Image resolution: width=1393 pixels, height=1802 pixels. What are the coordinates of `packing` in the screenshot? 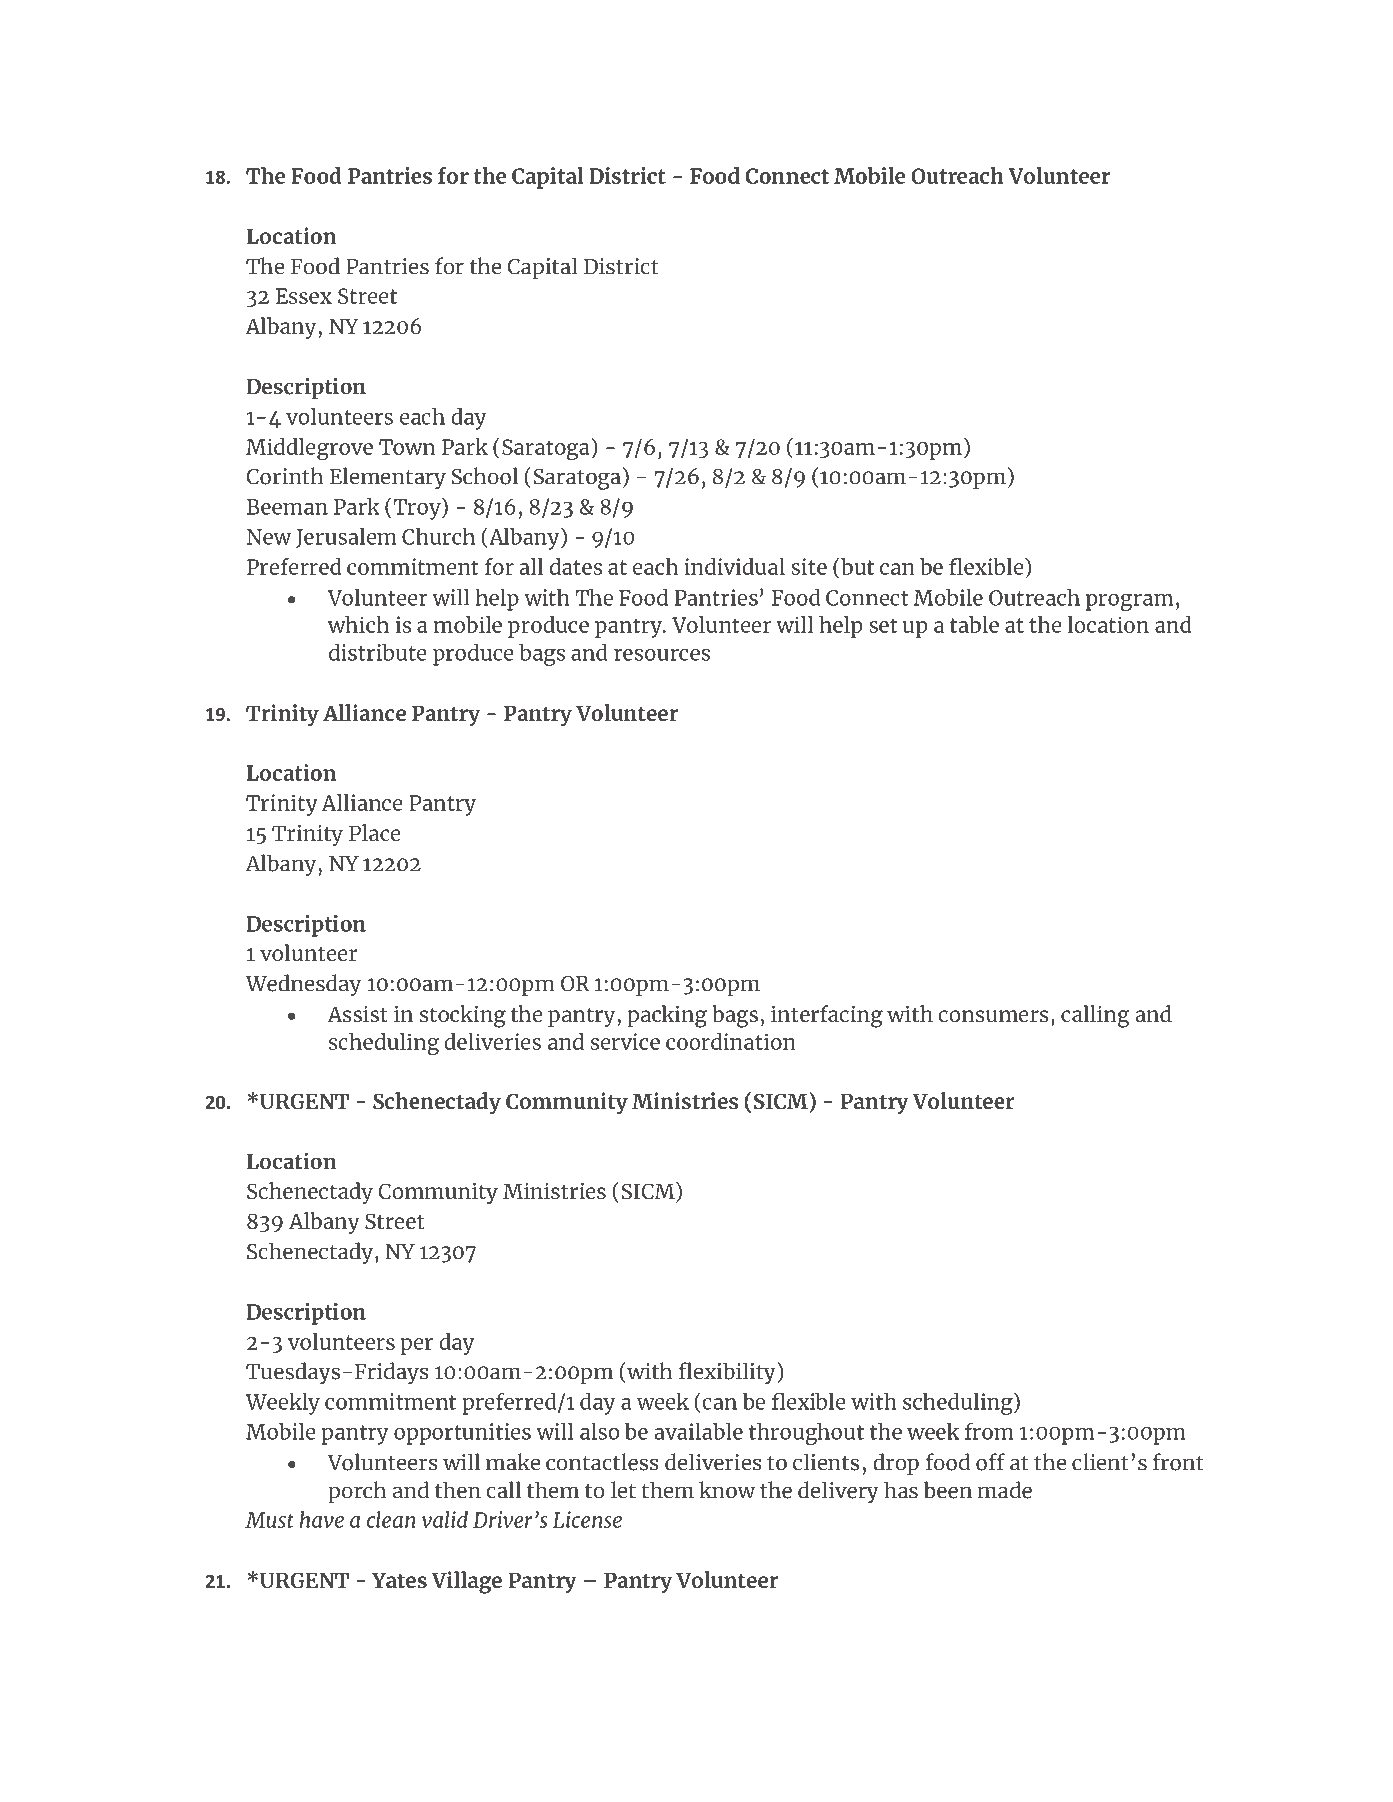 It's located at (667, 1016).
